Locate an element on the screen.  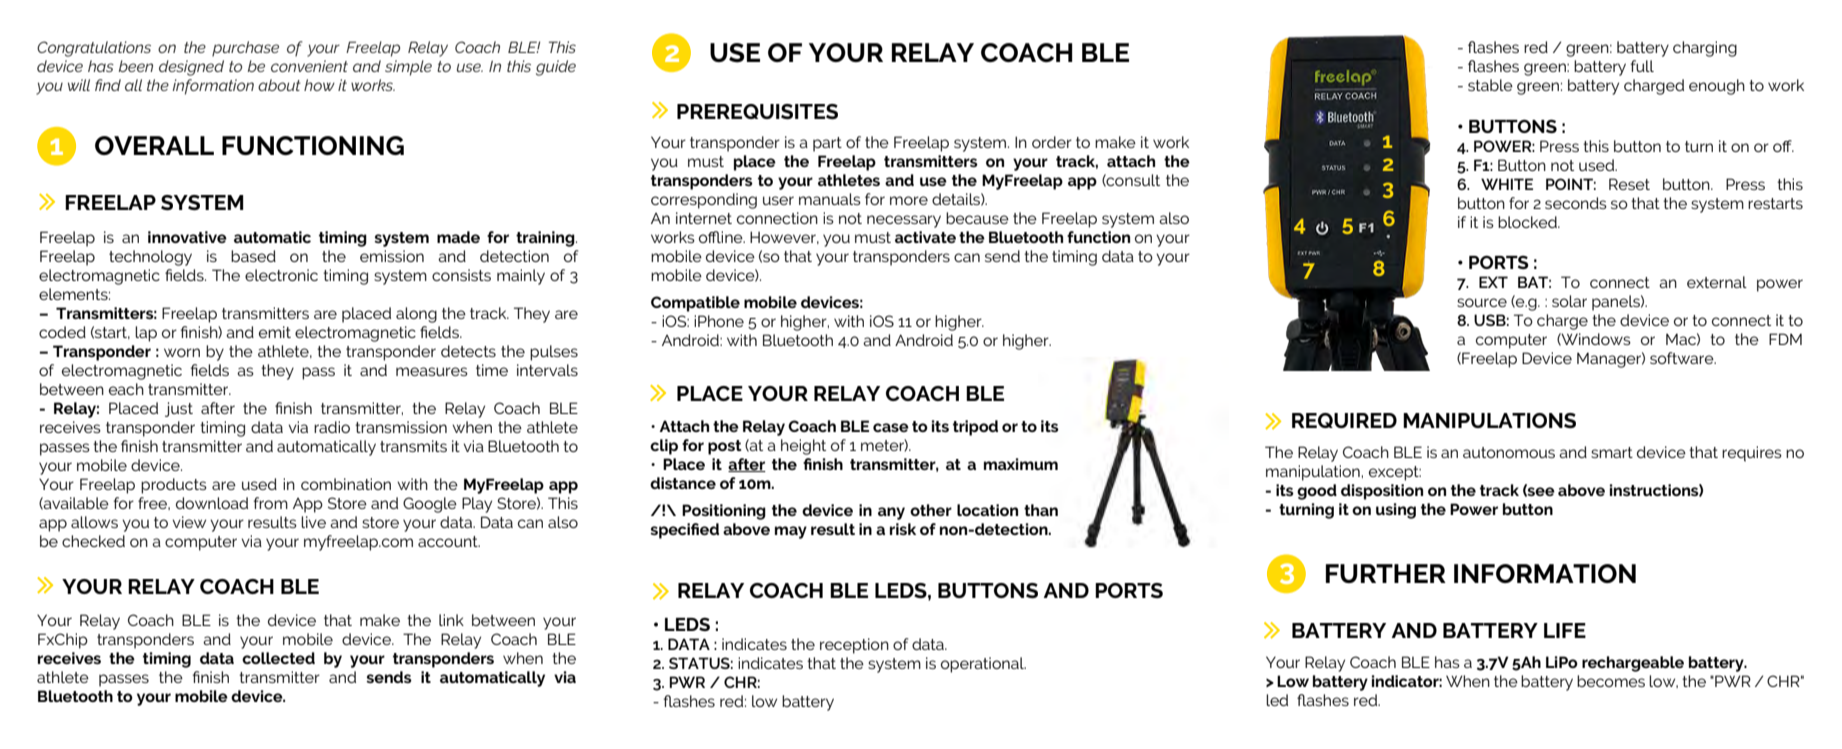
collected is located at coordinates (278, 658).
